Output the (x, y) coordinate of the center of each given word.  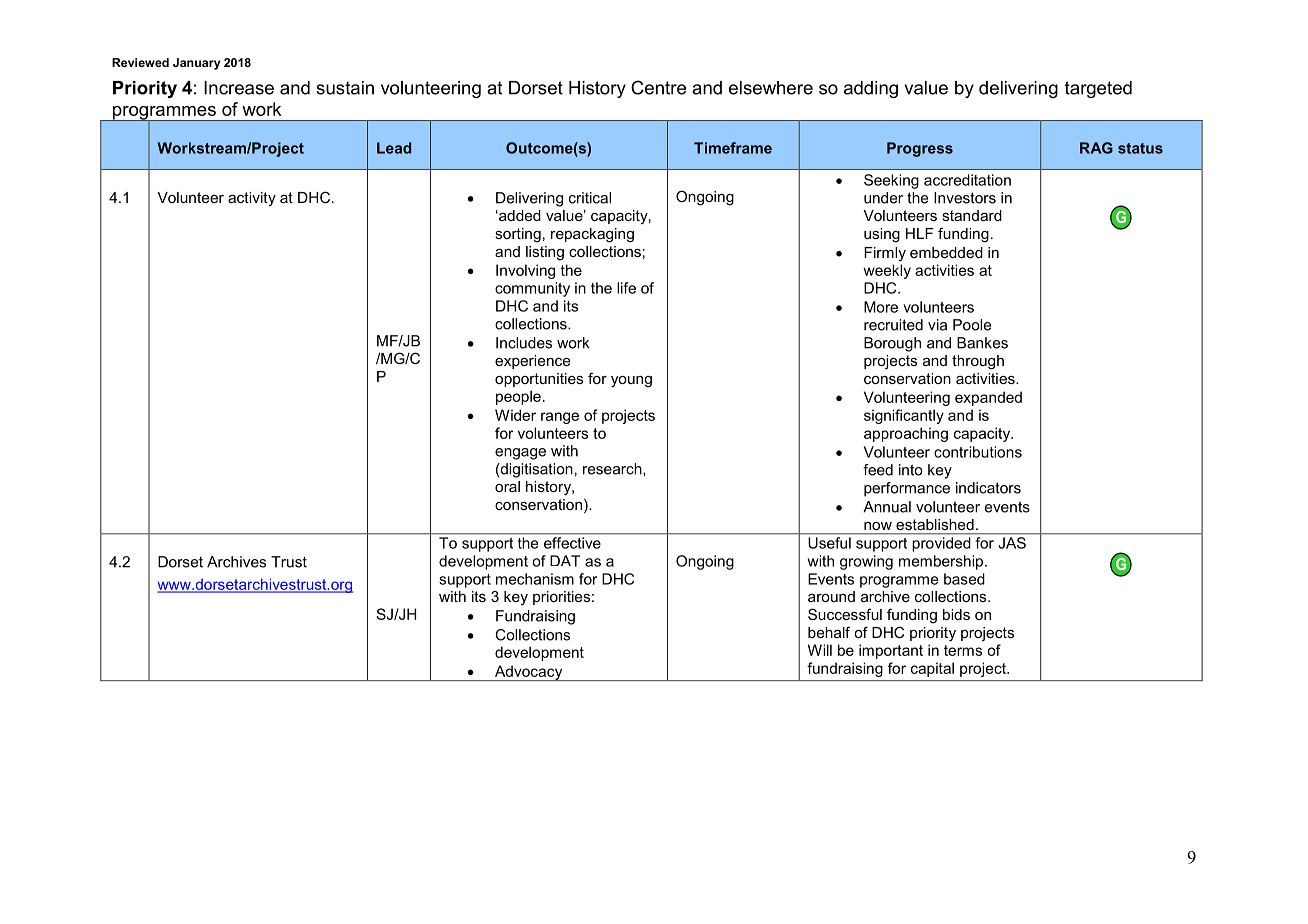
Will (820, 650)
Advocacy (529, 673)
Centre (658, 87)
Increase (239, 88)
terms (963, 650)
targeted (1098, 89)
